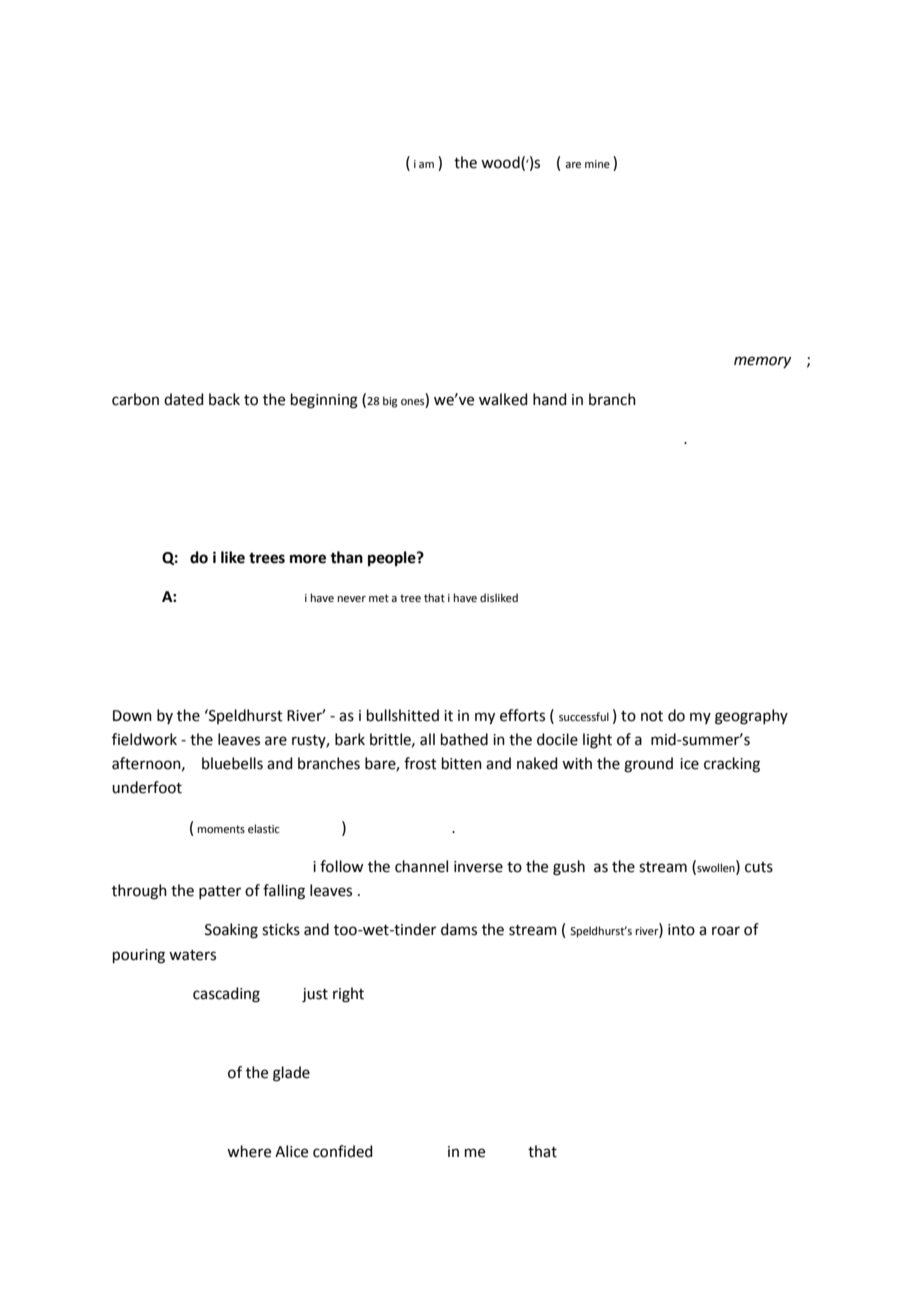  Describe the element at coordinates (597, 164) in the page. I see `mine` at that location.
